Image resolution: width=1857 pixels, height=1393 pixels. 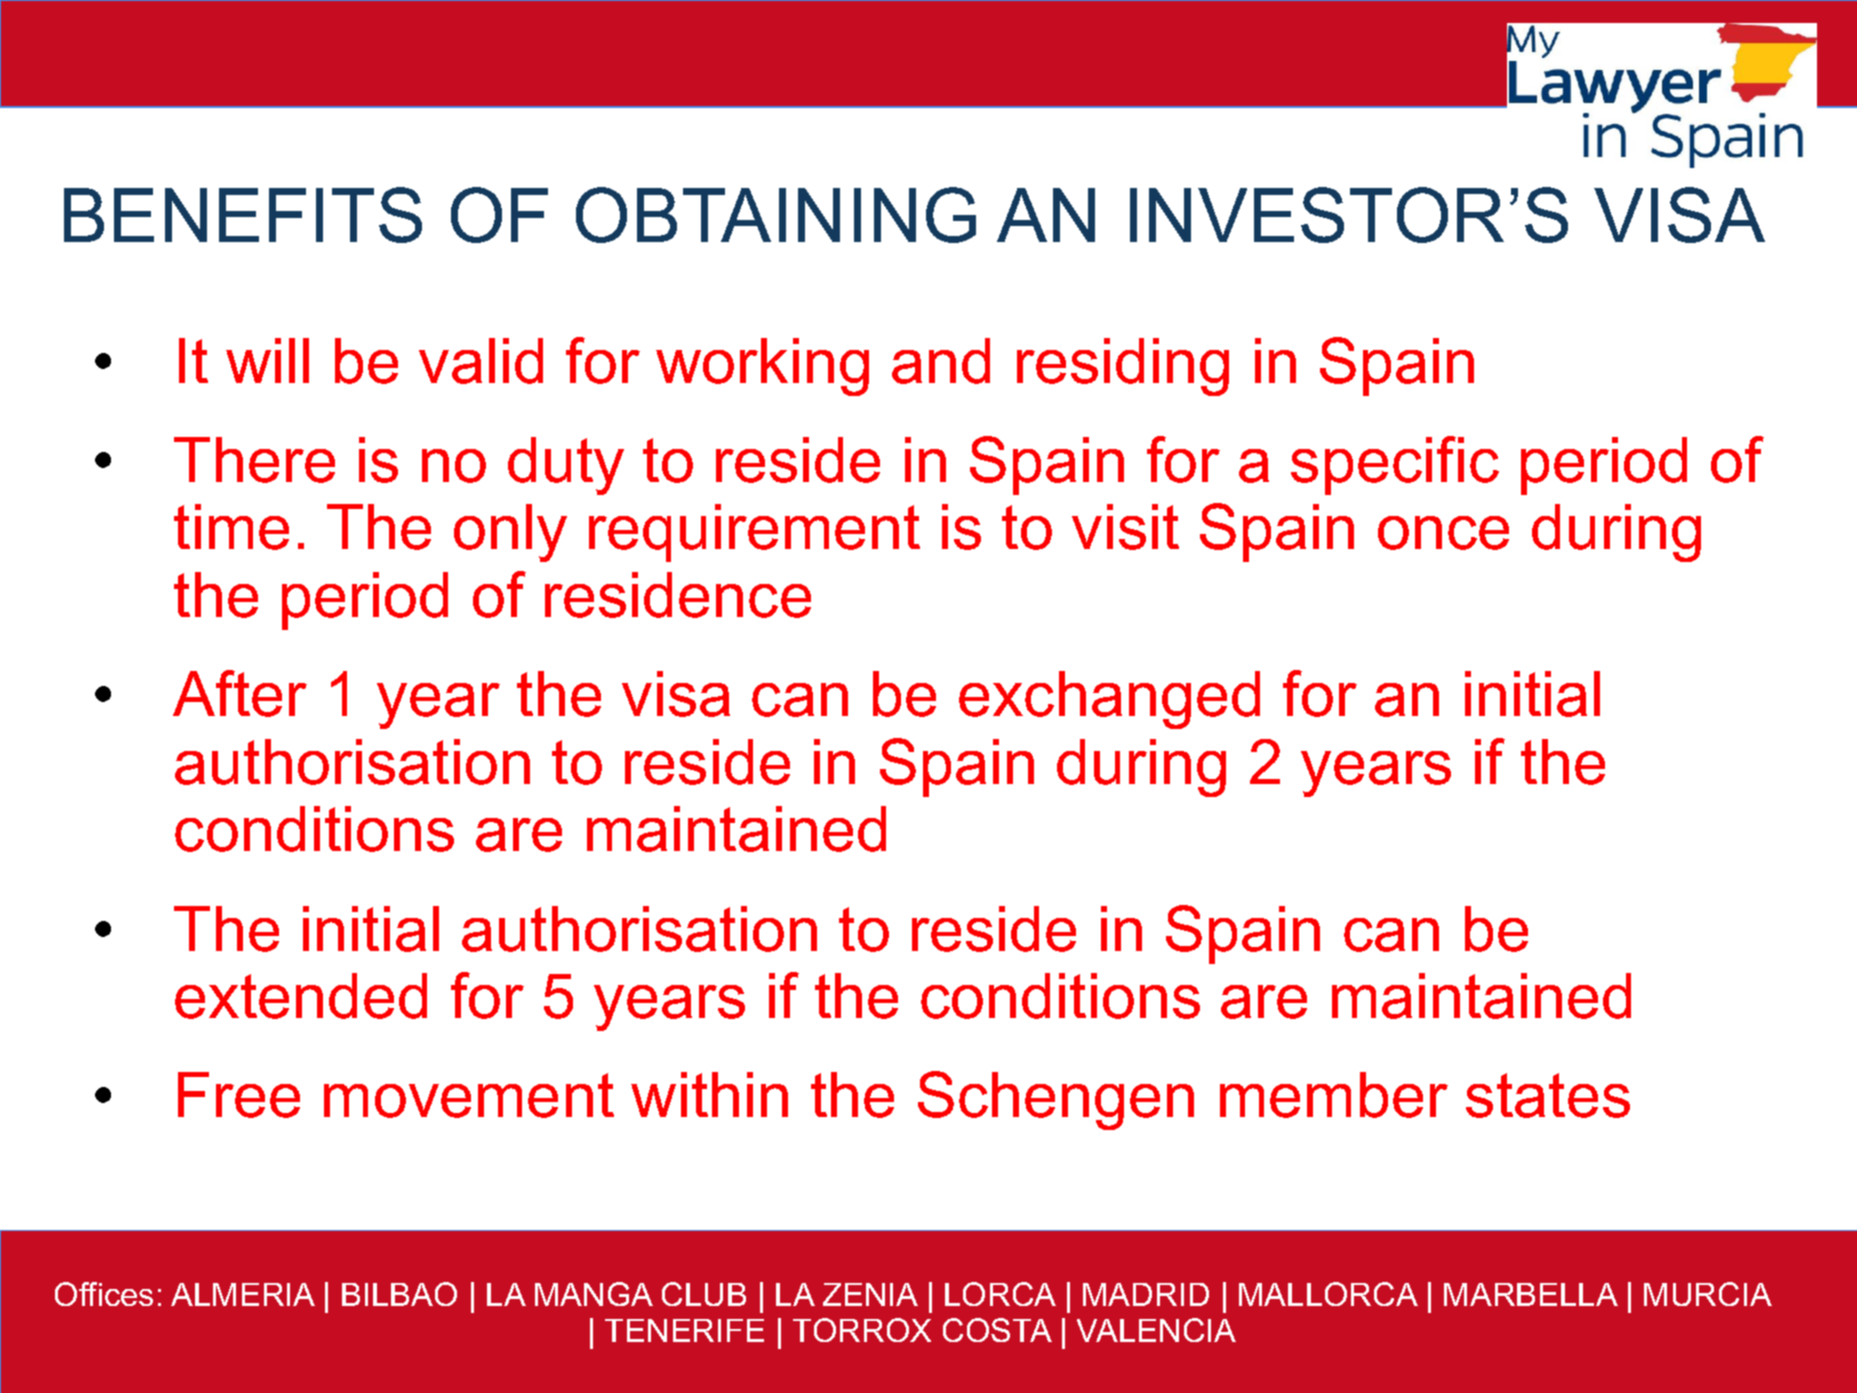 I want to click on BENEFITS, so click(x=243, y=215).
